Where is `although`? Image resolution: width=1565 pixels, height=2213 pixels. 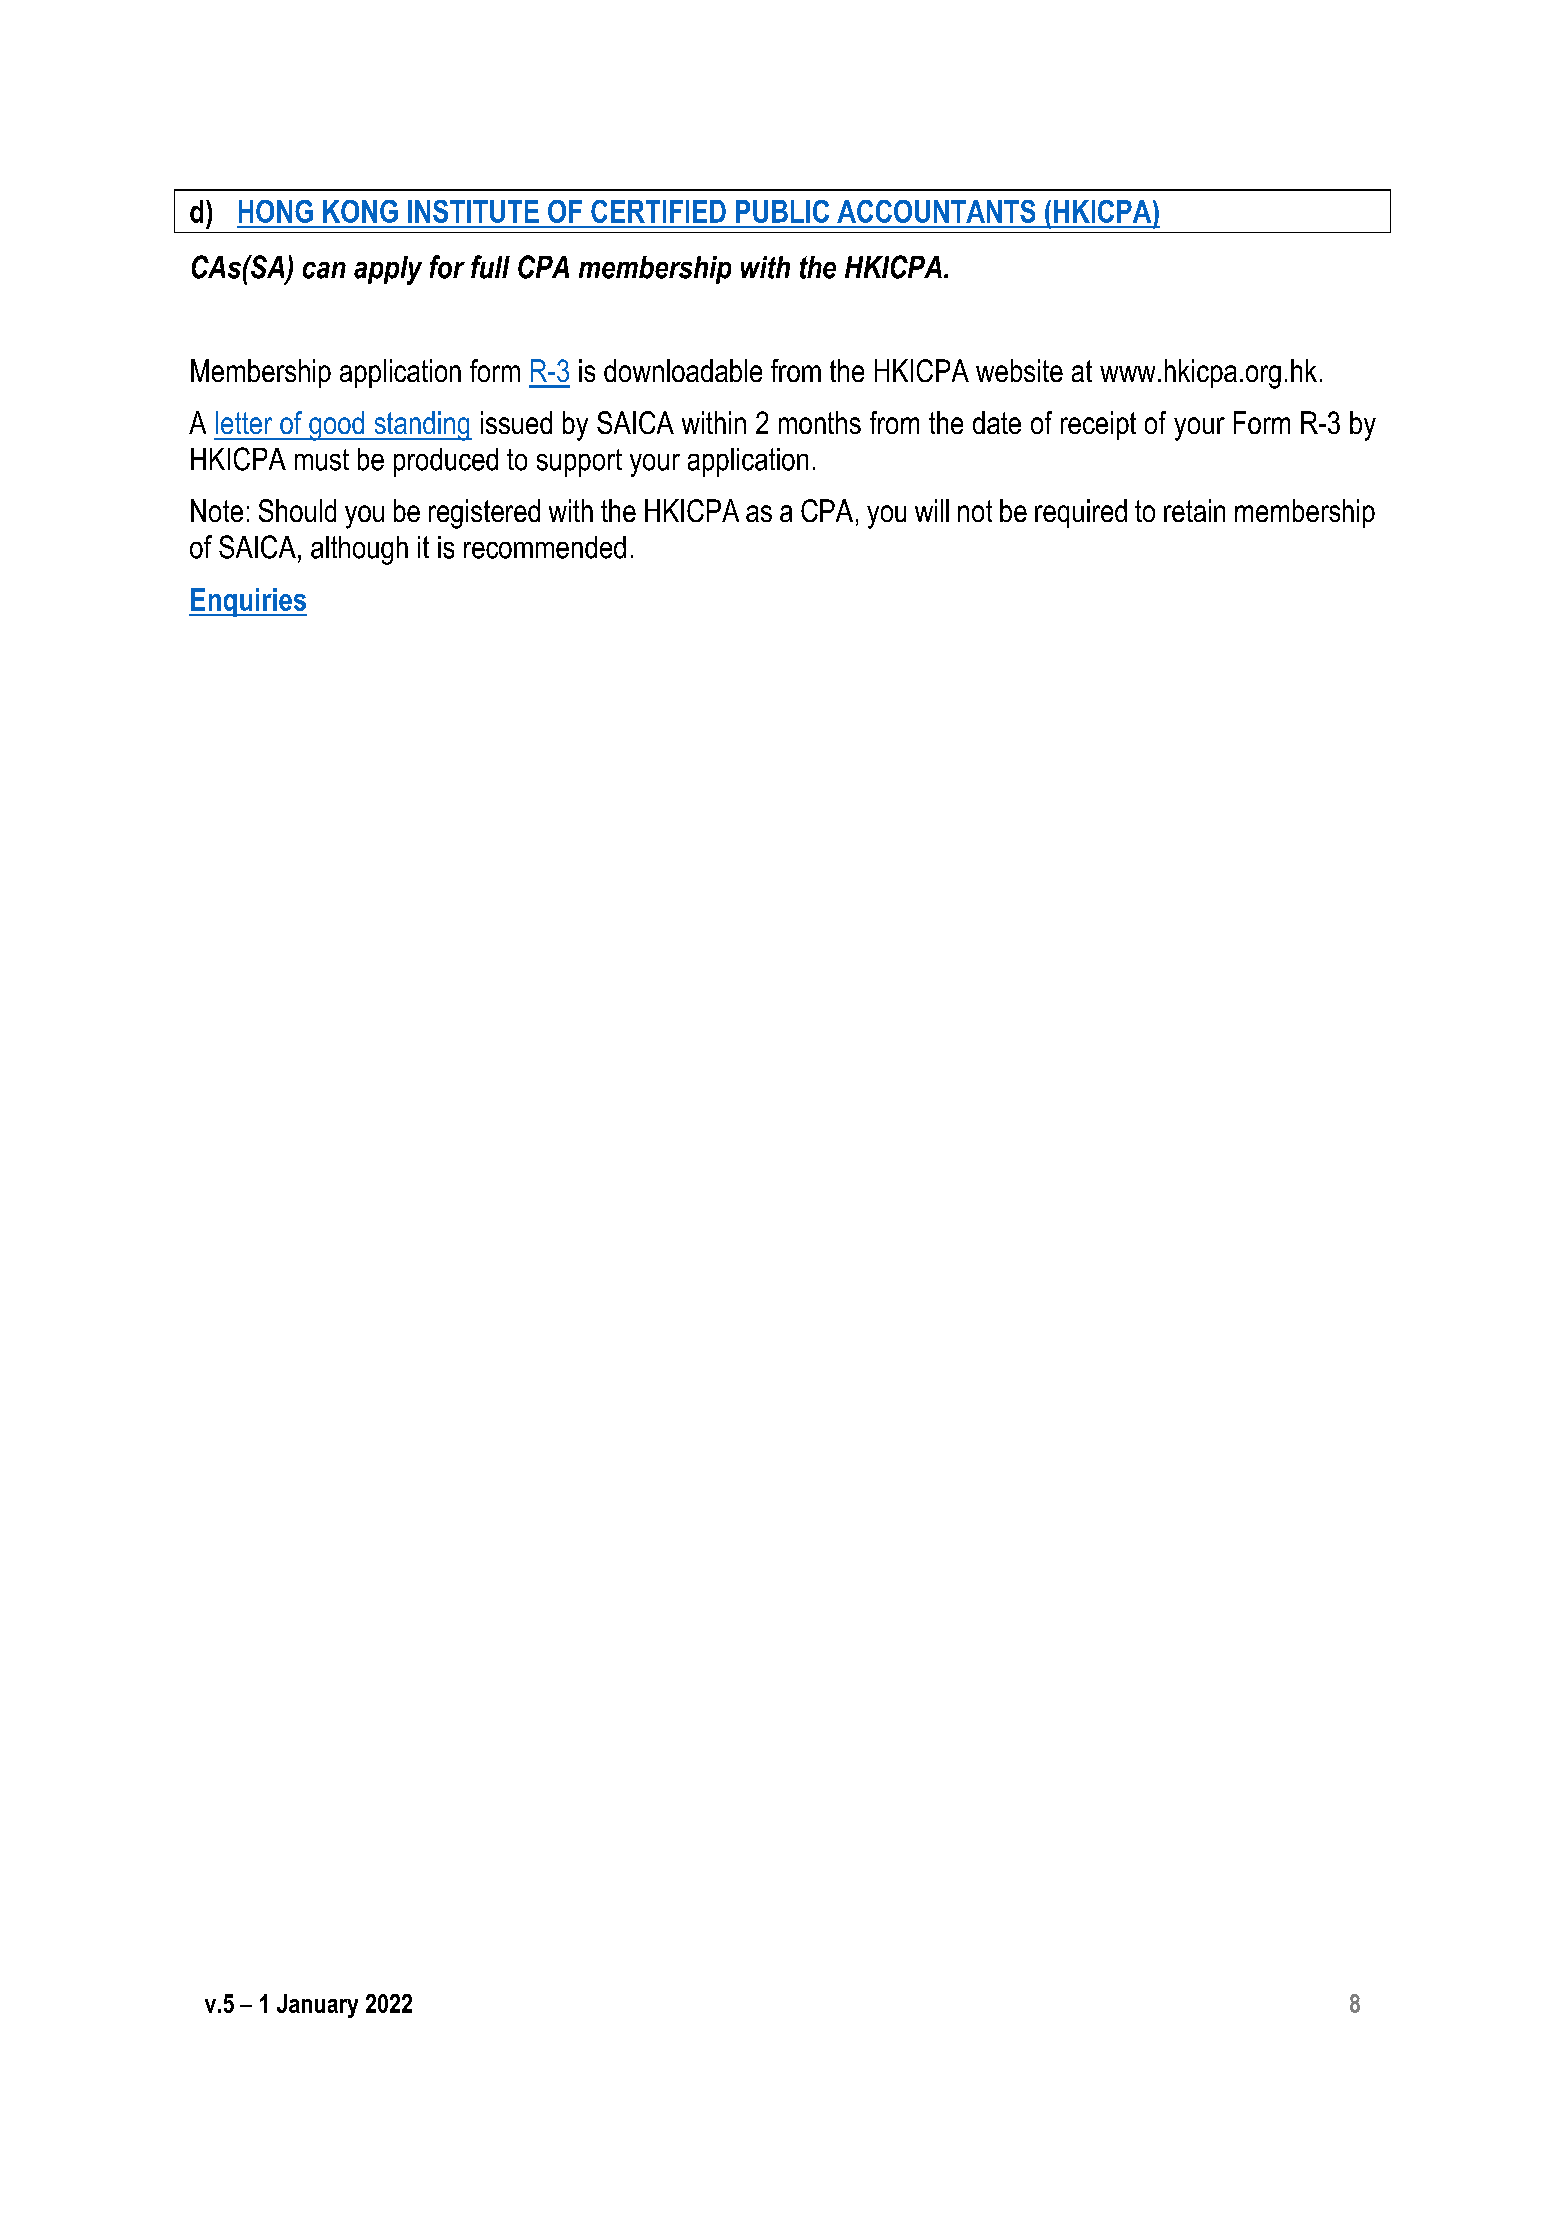 although is located at coordinates (359, 550).
